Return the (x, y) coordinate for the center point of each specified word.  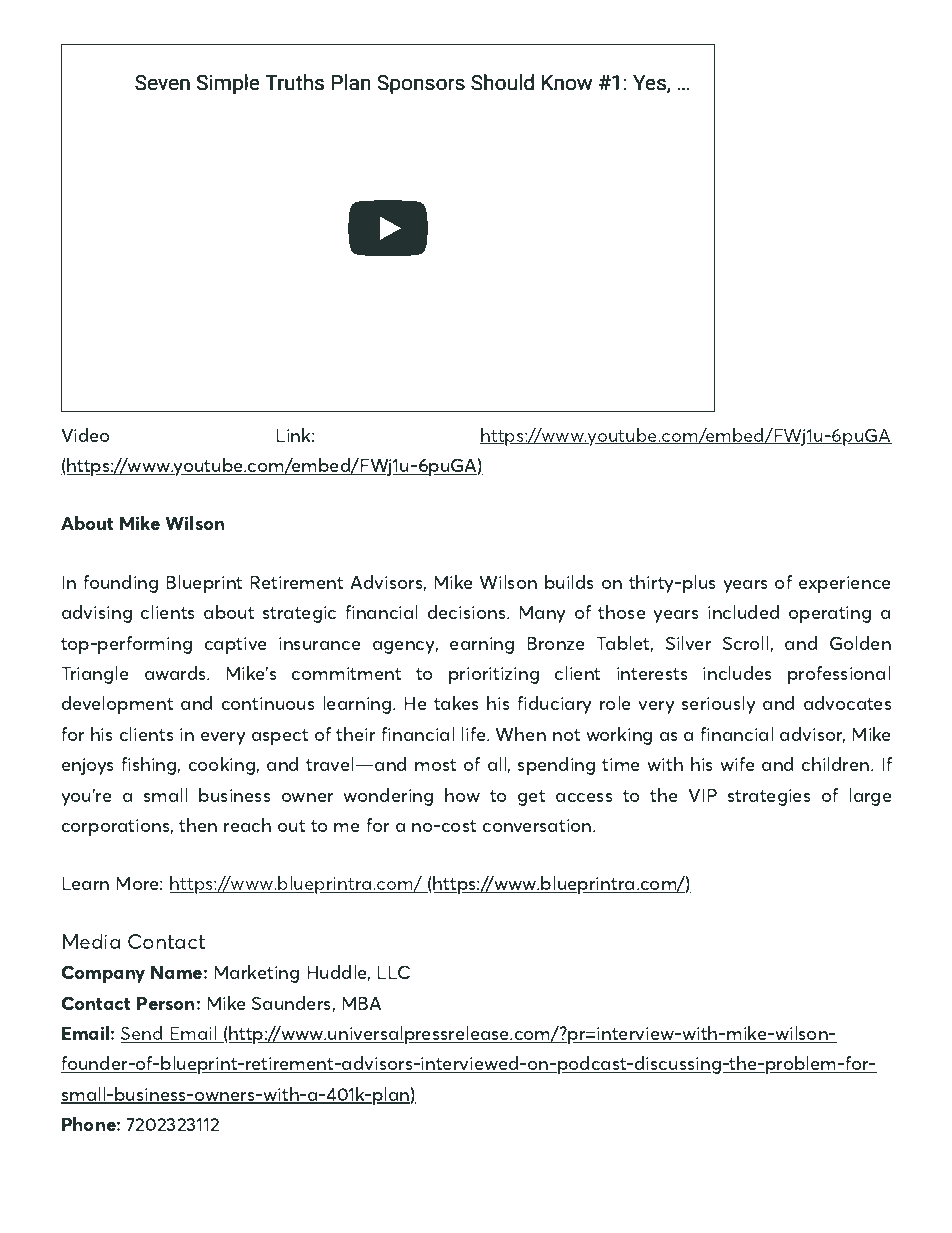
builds (569, 582)
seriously (719, 705)
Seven (162, 82)
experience (845, 584)
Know (567, 83)
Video (85, 435)
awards (177, 673)
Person (165, 1003)
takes (456, 703)
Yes (650, 84)
